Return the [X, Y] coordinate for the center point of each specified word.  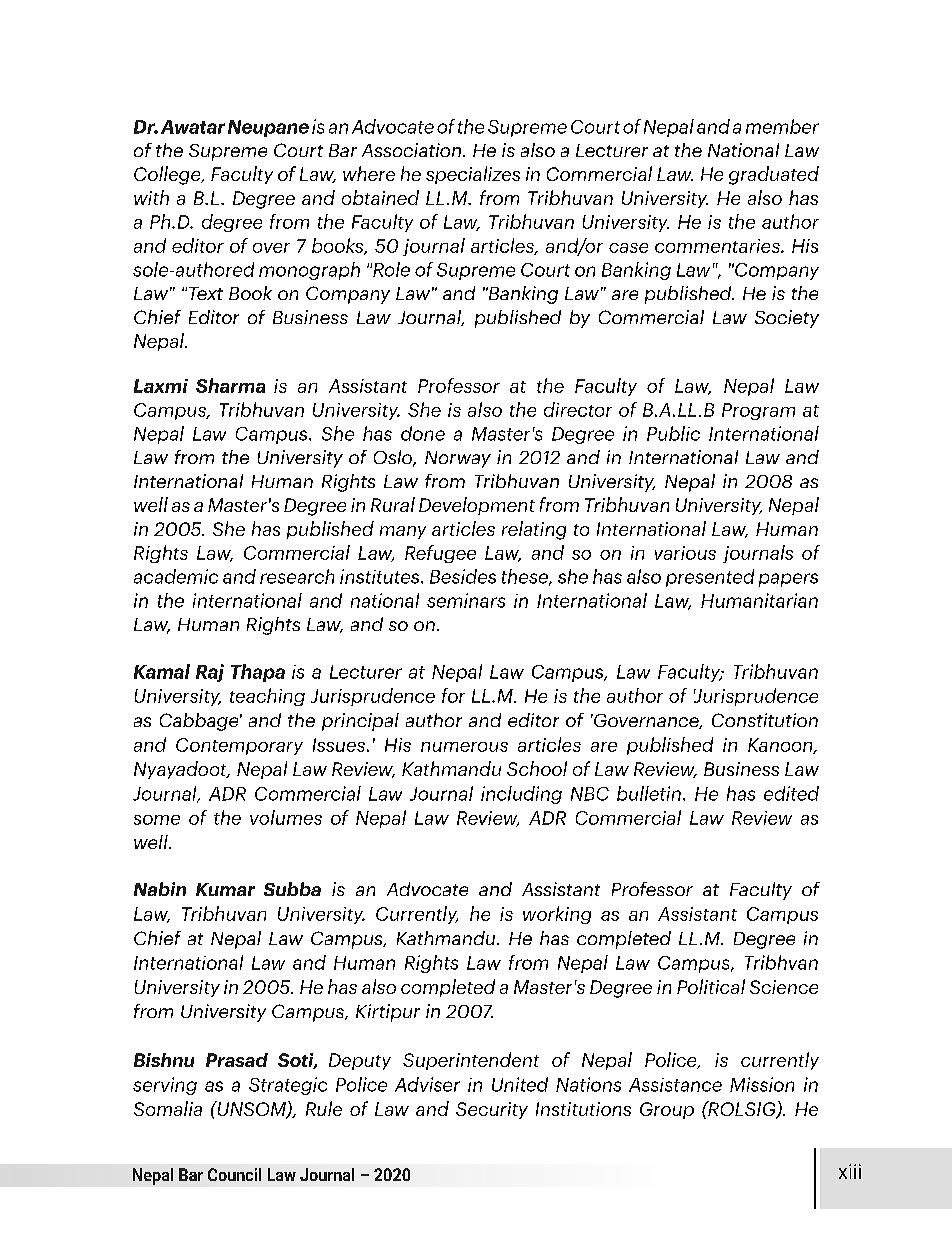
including [521, 795]
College [168, 175]
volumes [286, 817]
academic [176, 576]
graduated [774, 175]
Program [758, 411]
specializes [473, 175]
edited [791, 793]
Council [234, 1174]
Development [477, 506]
